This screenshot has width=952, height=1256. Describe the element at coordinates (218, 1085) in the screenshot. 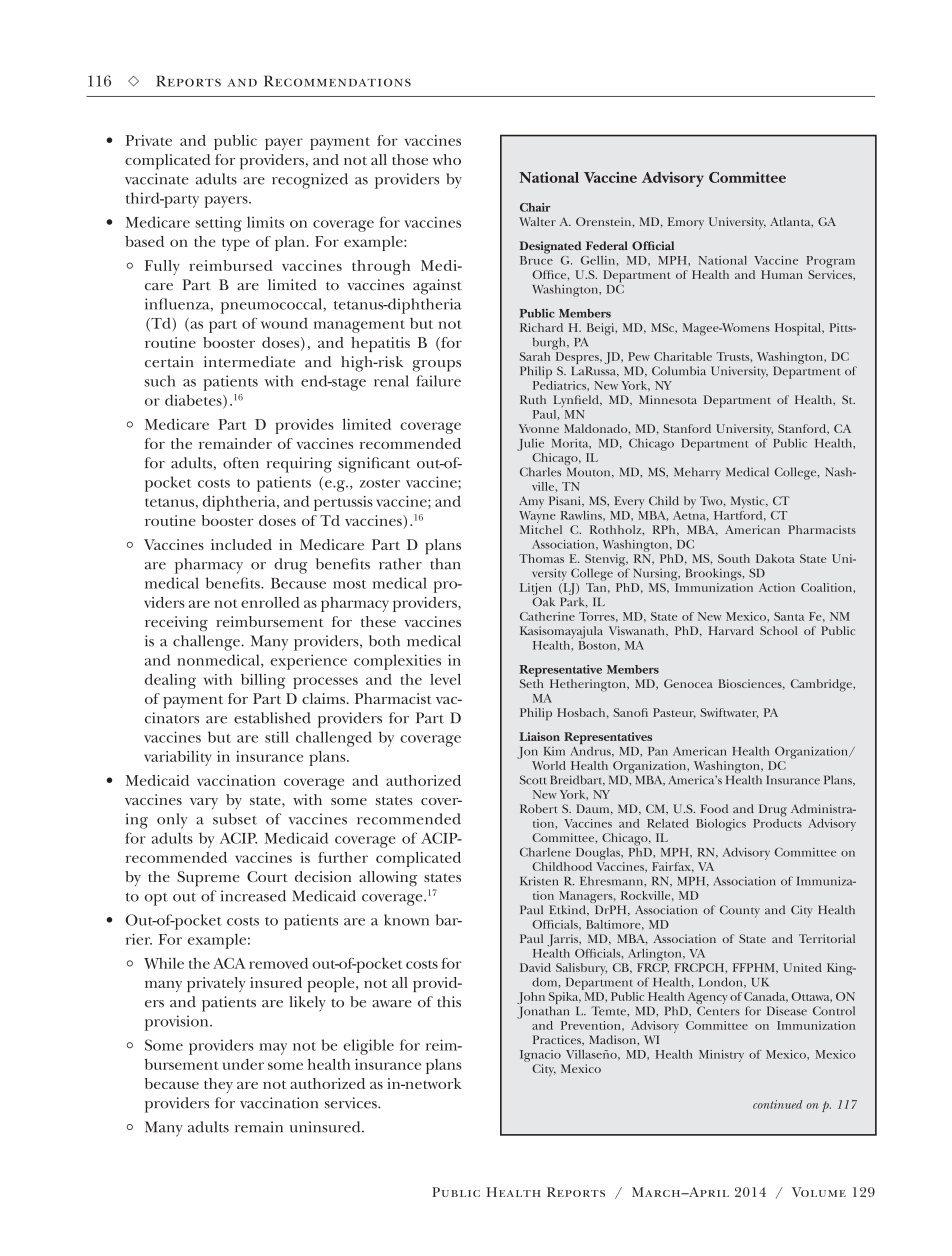

I see `they` at that location.
